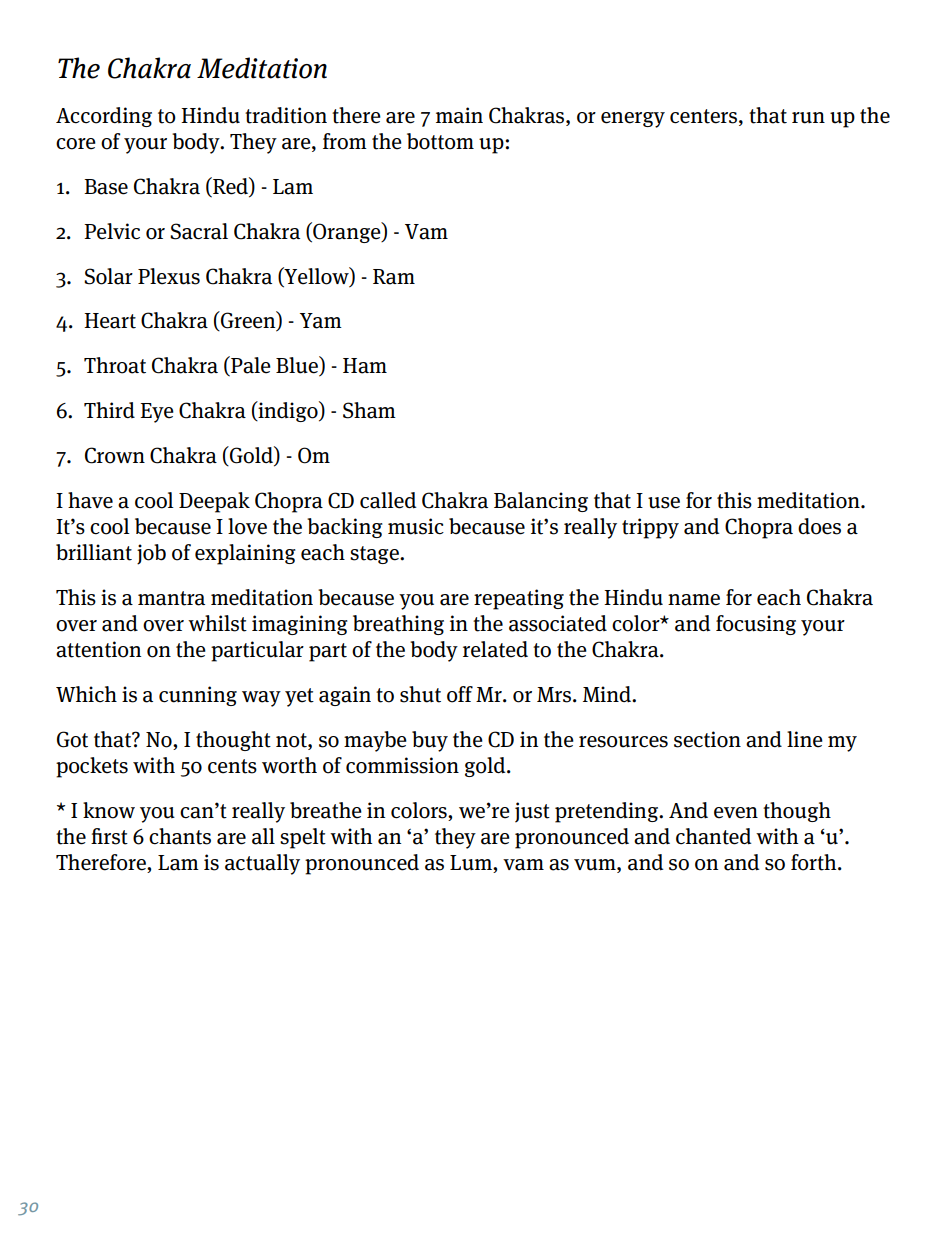 This screenshot has height=1233, width=952. Describe the element at coordinates (650, 528) in the screenshot. I see `trippy` at that location.
